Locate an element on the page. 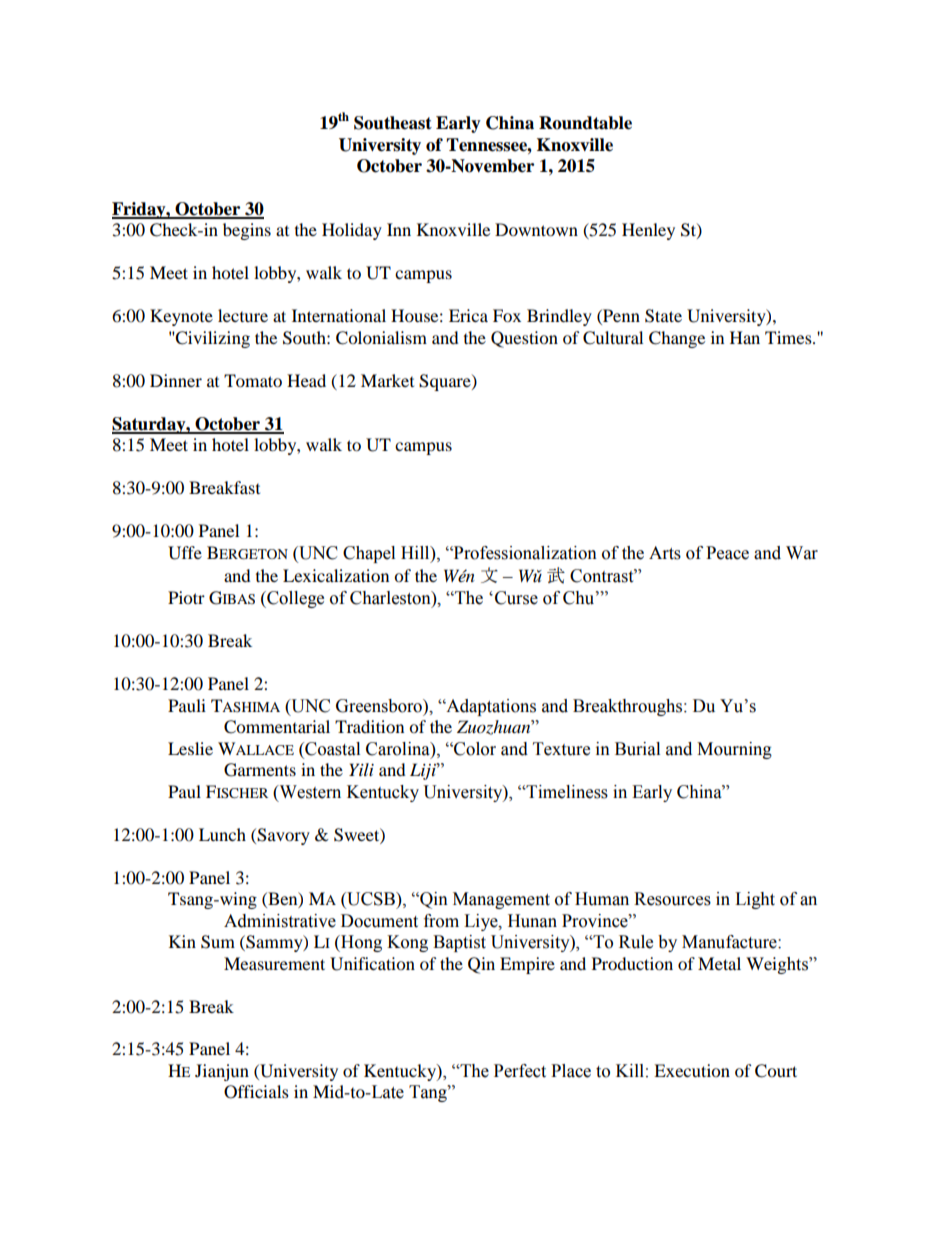  College is located at coordinates (294, 599).
